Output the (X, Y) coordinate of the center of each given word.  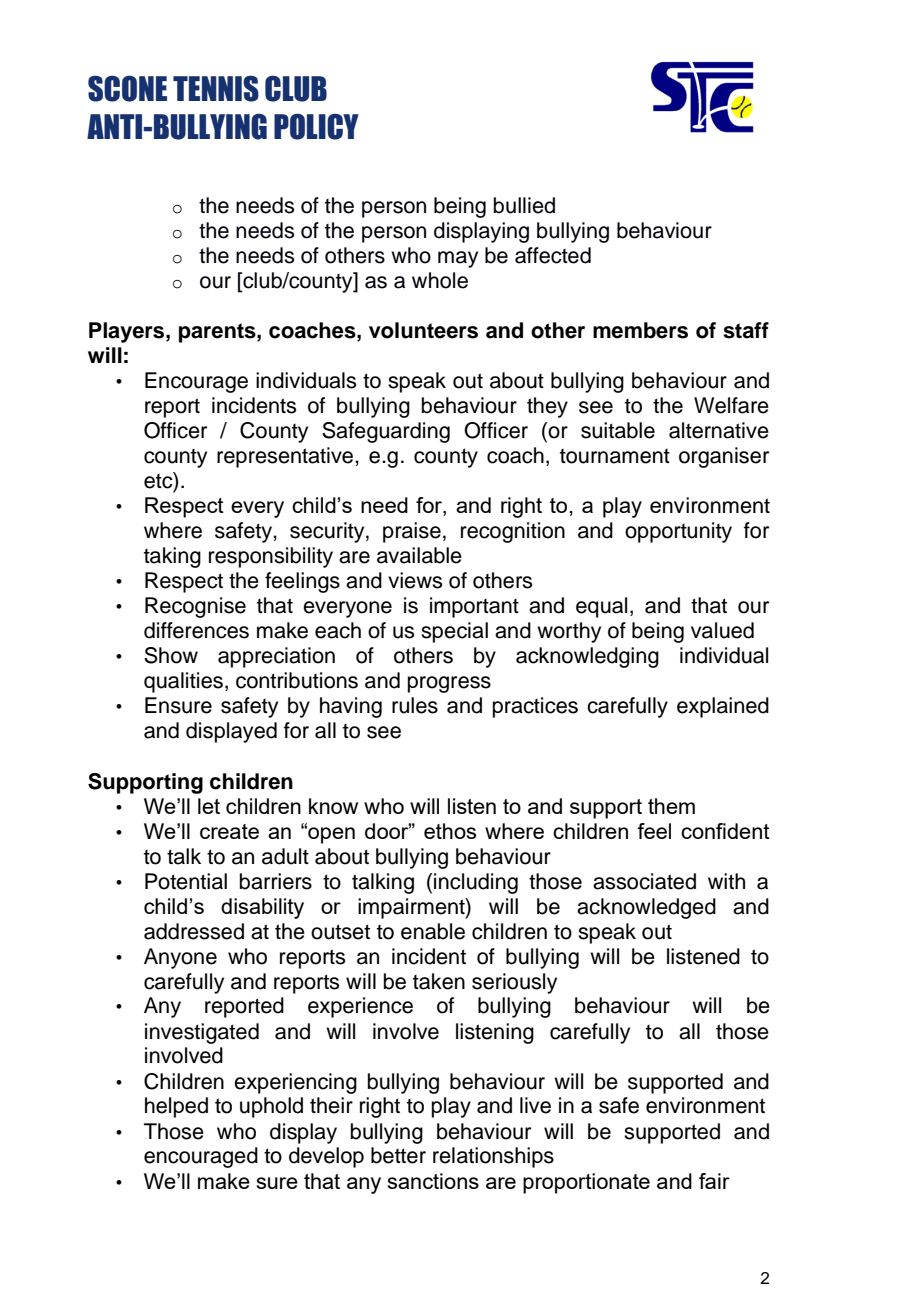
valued (722, 630)
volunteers (423, 330)
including (476, 883)
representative (286, 457)
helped (176, 1107)
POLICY (316, 126)
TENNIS (216, 88)
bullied (524, 205)
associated (644, 881)
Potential (186, 881)
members (640, 330)
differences (196, 630)
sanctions (433, 1181)
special (454, 632)
